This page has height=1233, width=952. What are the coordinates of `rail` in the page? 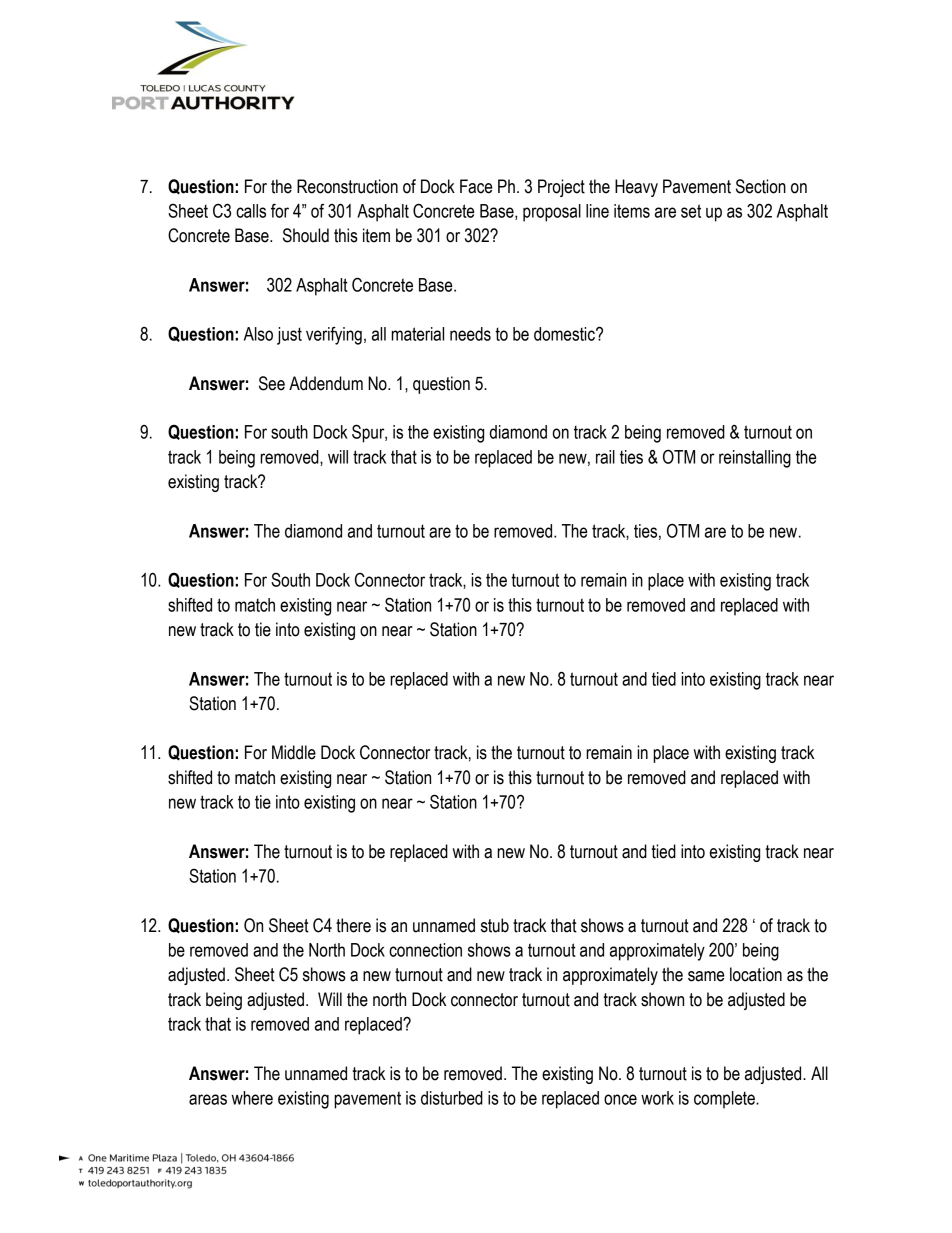 It's located at (605, 457).
